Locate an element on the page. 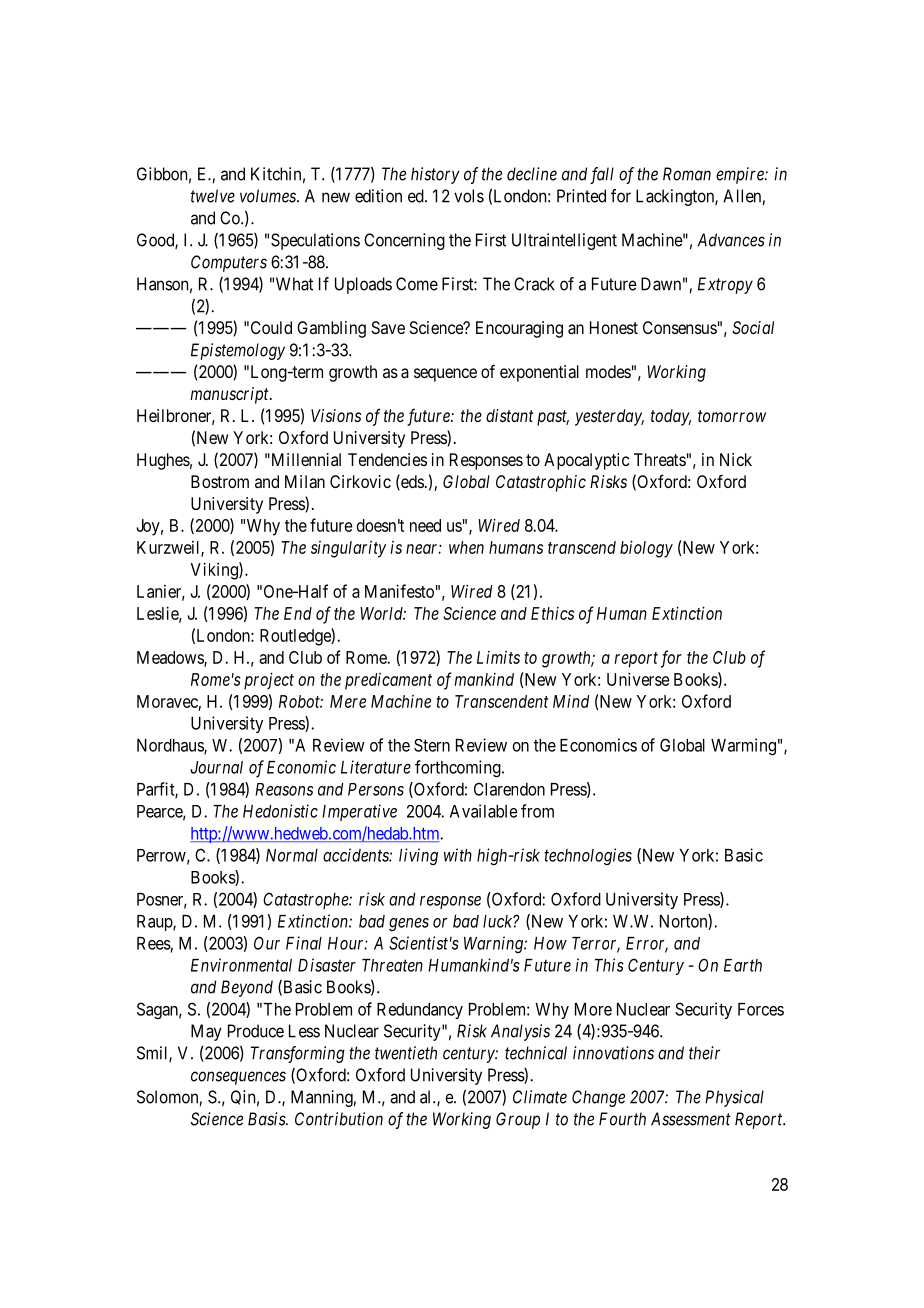 The image size is (924, 1308). Group is located at coordinates (518, 1120).
